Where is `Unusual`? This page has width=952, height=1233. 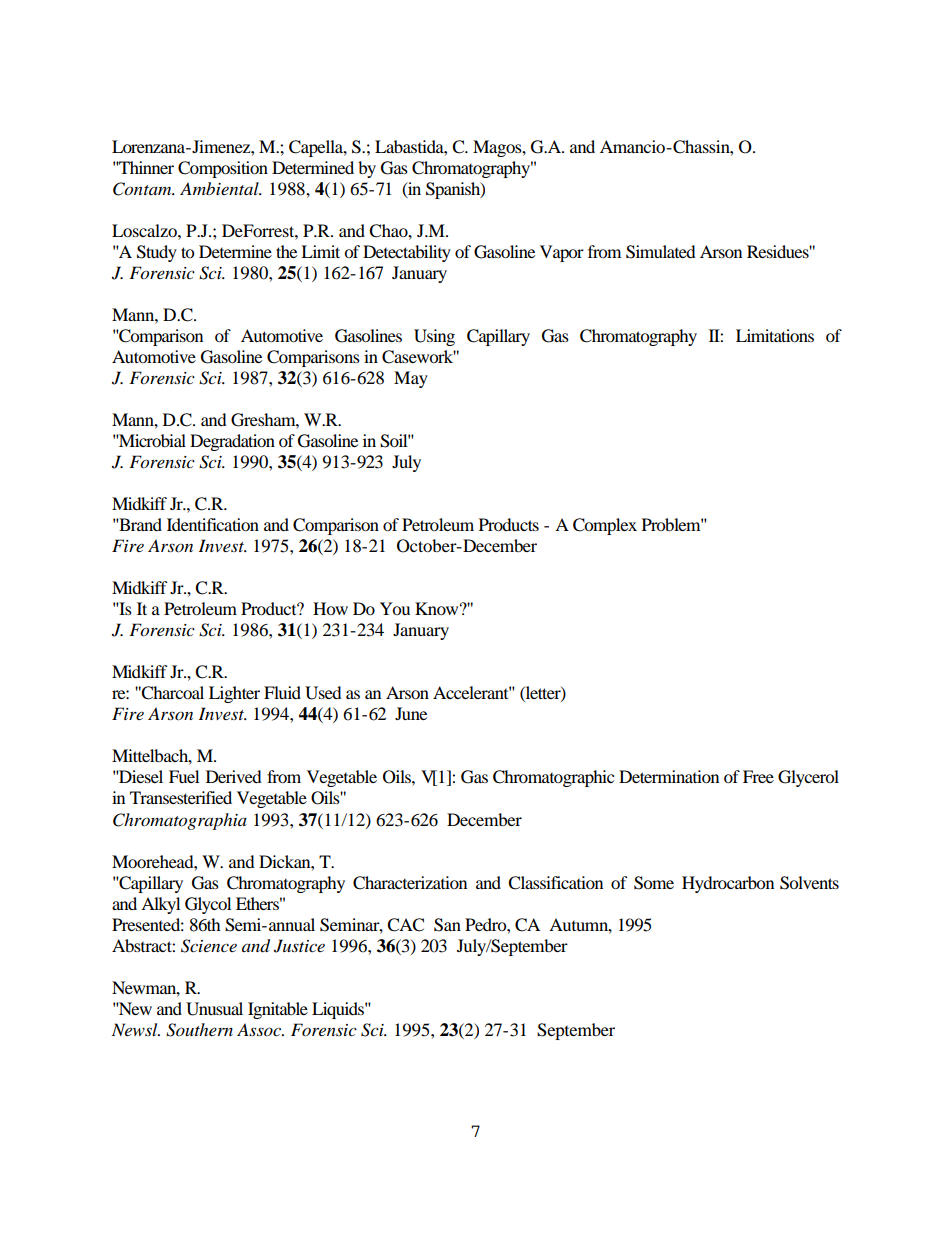 Unusual is located at coordinates (214, 1009).
